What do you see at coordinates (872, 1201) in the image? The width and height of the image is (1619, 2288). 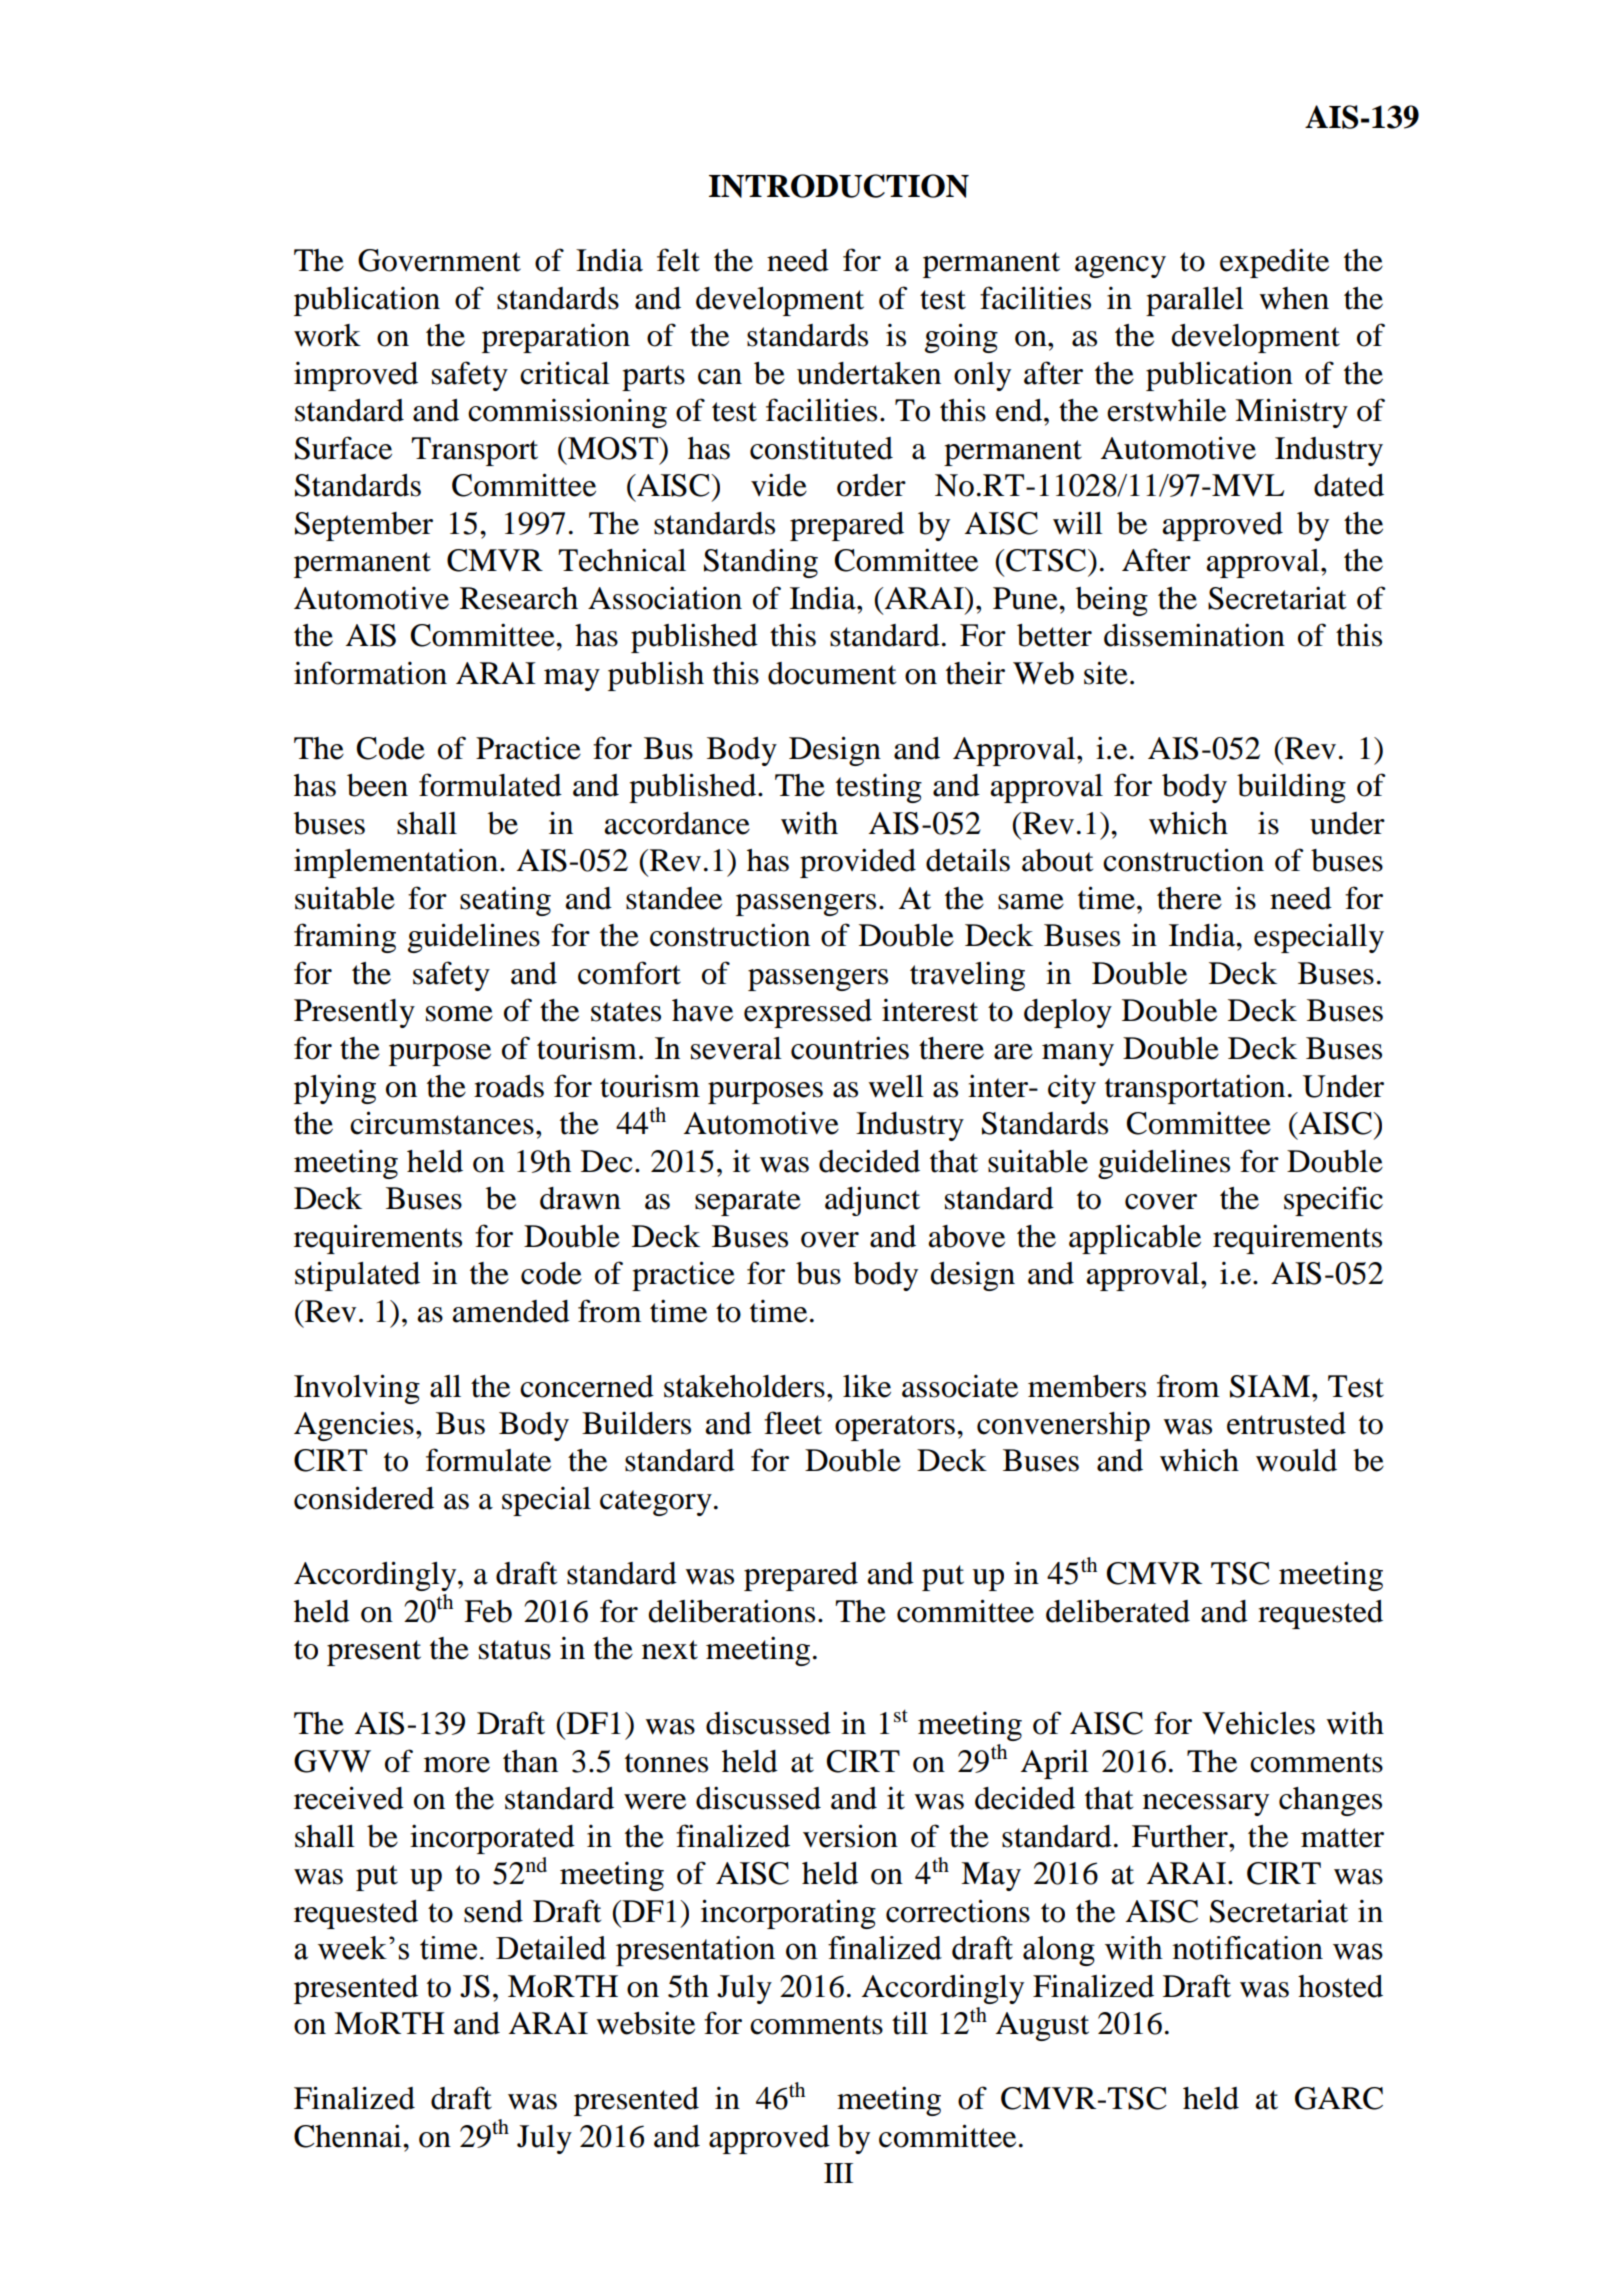 I see `adjunct` at bounding box center [872, 1201].
